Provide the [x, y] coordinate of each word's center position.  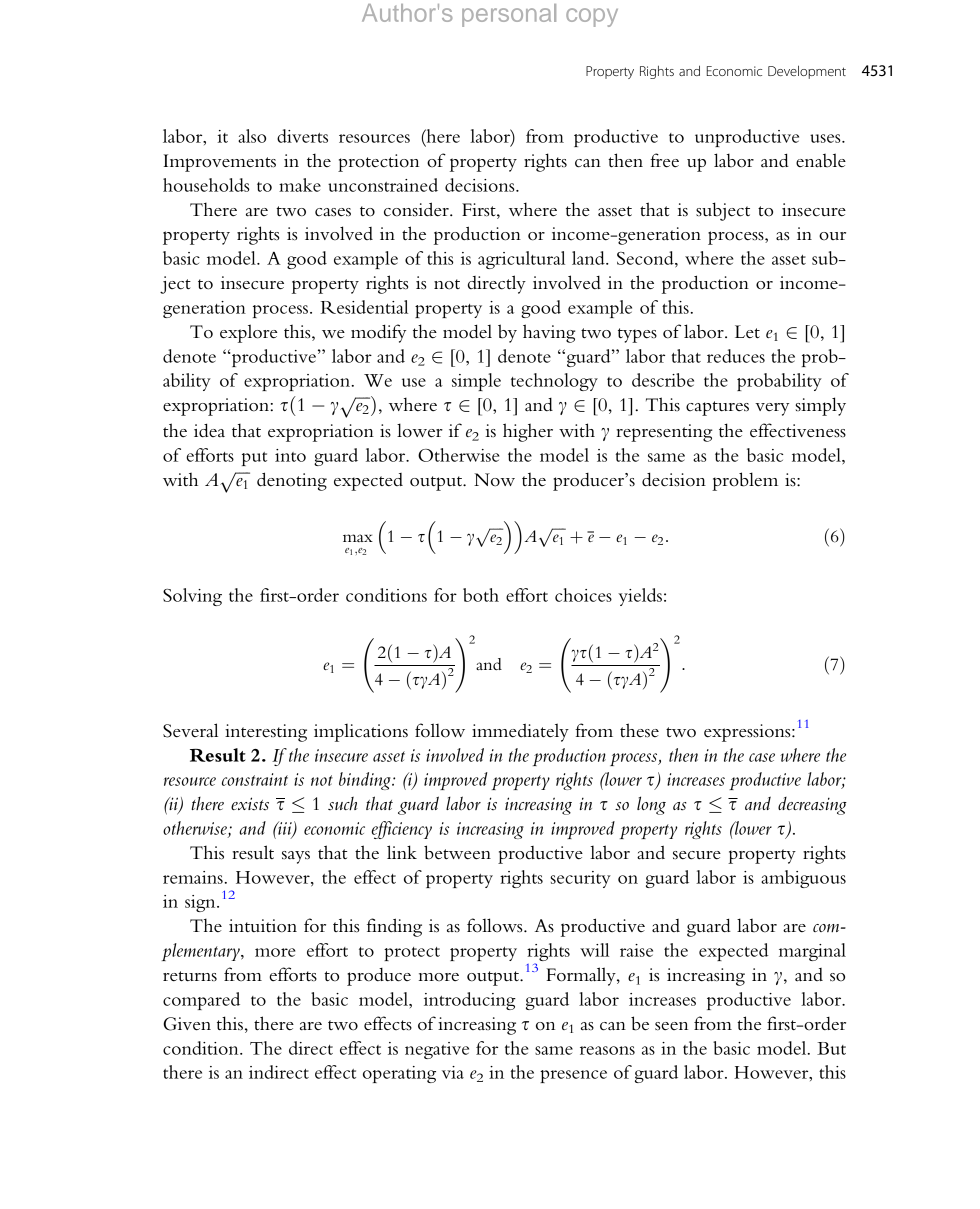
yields [640, 597]
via [453, 1072]
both [481, 595]
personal [509, 15]
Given [187, 1024]
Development [807, 72]
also [252, 136]
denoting [292, 481]
